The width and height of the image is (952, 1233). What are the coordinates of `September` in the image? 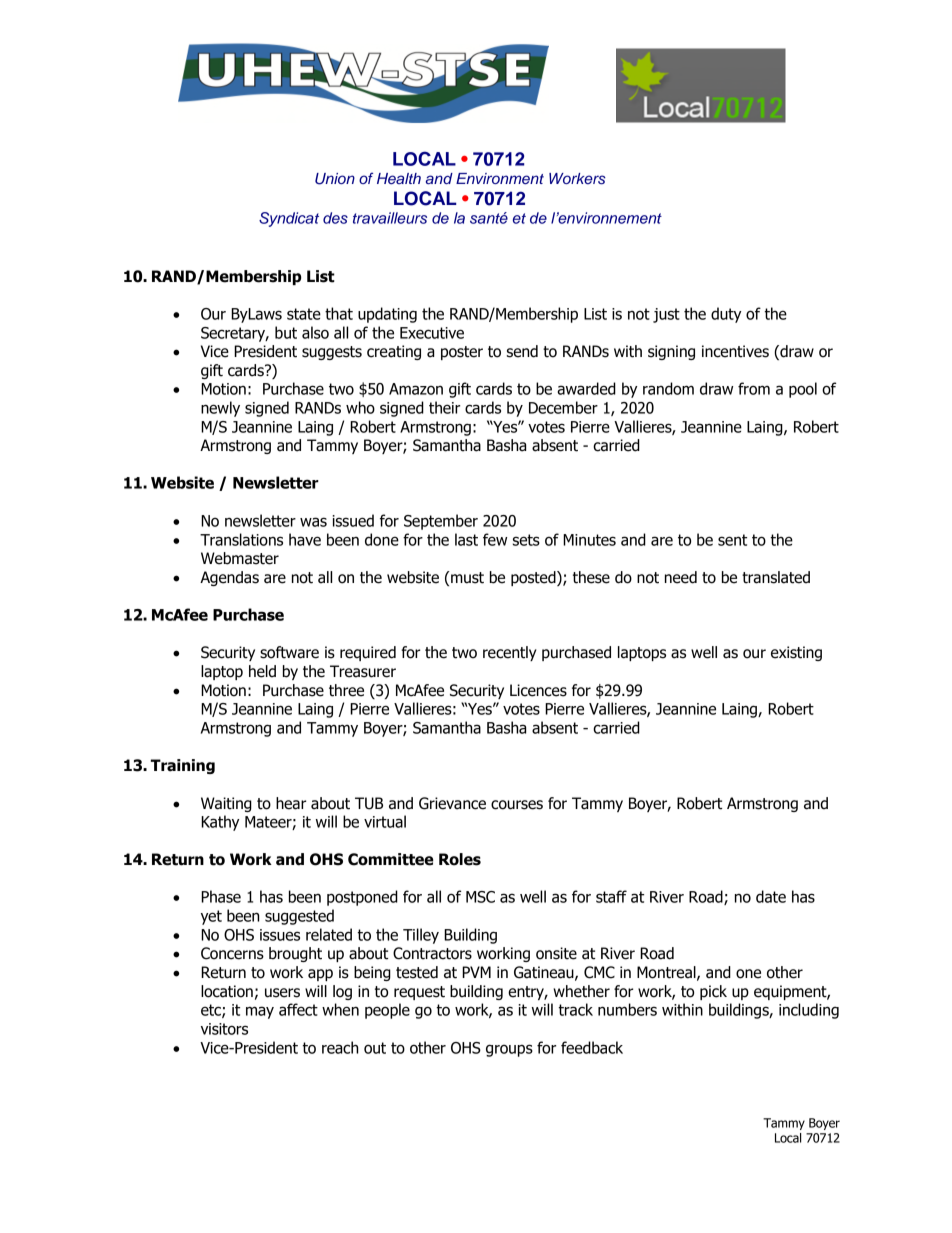 It's located at (441, 522).
